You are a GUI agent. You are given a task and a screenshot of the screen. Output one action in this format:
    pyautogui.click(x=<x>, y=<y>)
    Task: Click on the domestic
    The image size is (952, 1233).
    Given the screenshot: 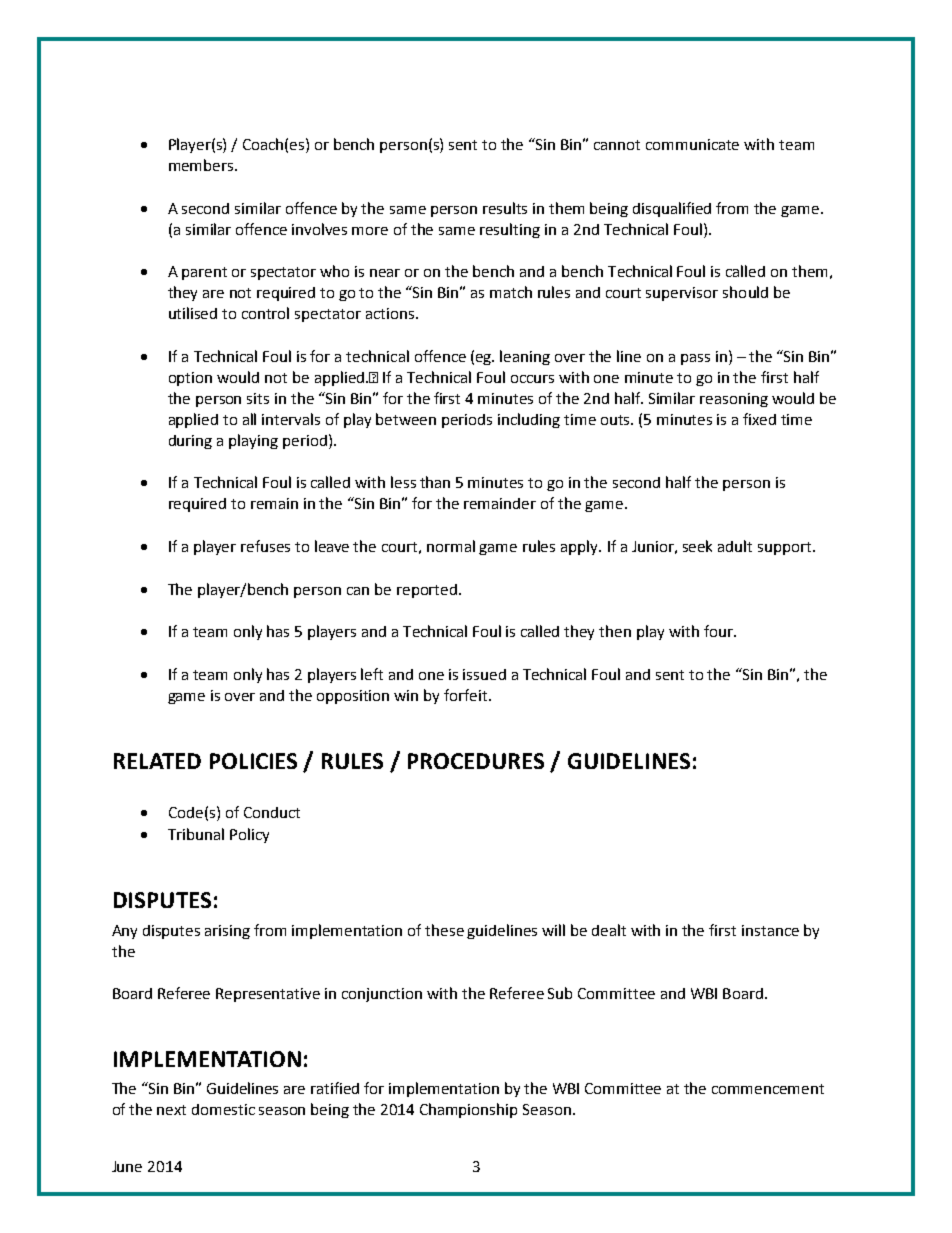 What is the action you would take?
    pyautogui.click(x=223, y=1109)
